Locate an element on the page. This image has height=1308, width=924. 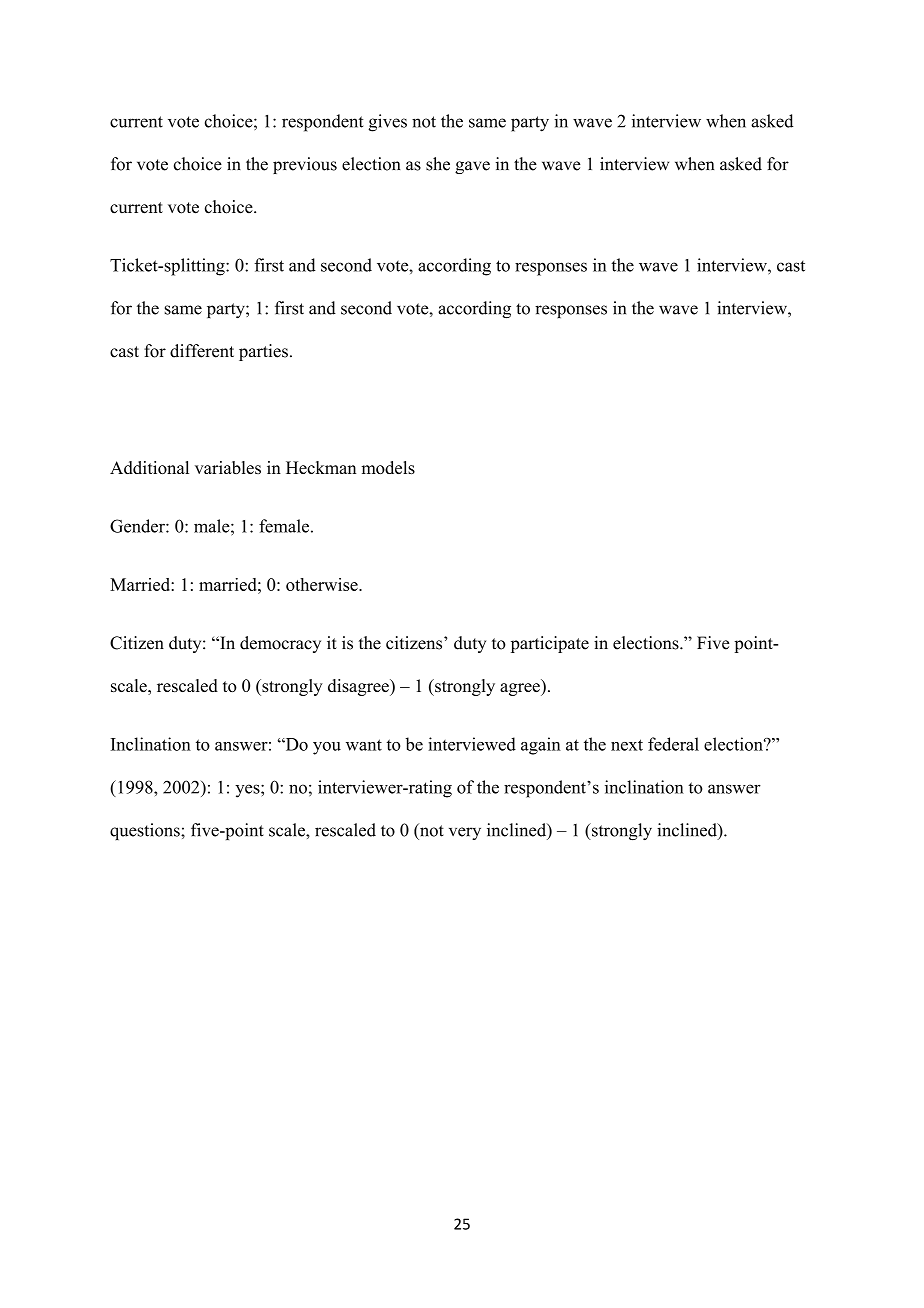
gave is located at coordinates (472, 167).
